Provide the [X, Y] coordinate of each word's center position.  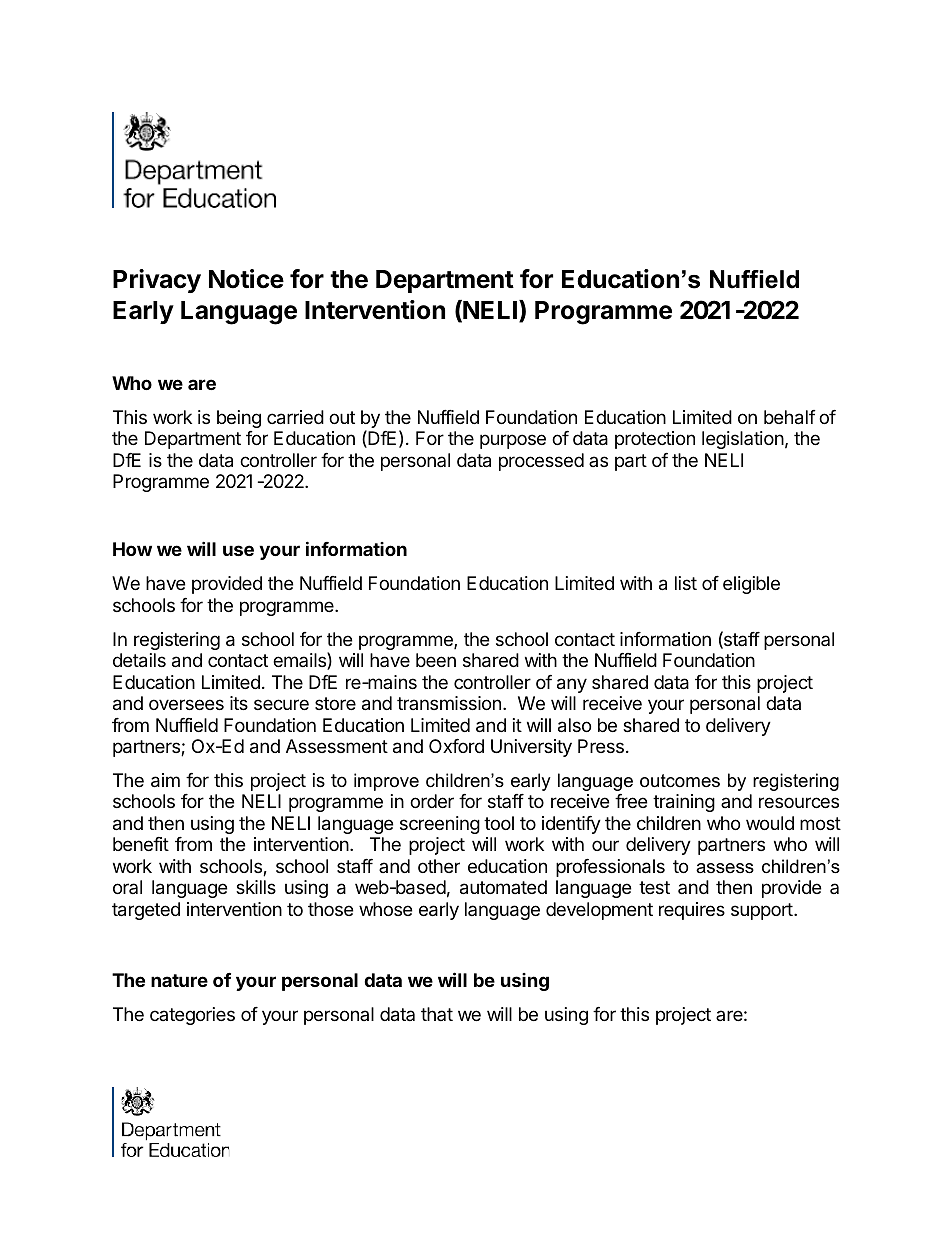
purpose [513, 441]
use [238, 550]
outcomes [680, 781]
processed [541, 462]
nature [179, 980]
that [437, 1014]
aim [165, 780]
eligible [751, 585]
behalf [790, 417]
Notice [246, 279]
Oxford [456, 746]
